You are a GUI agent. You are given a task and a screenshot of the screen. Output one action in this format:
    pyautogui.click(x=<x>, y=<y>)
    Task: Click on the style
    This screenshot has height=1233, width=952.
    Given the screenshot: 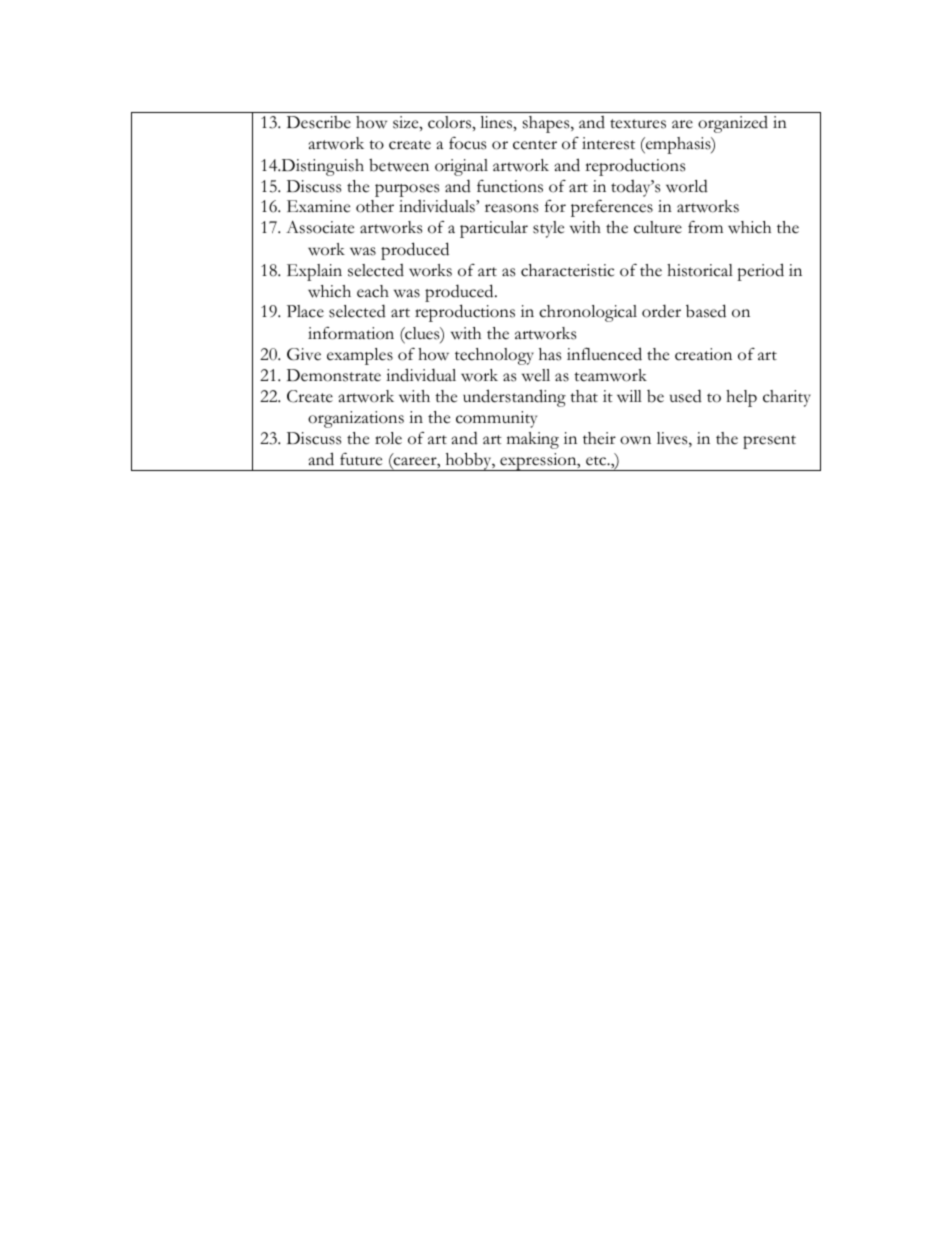 What is the action you would take?
    pyautogui.click(x=548, y=229)
